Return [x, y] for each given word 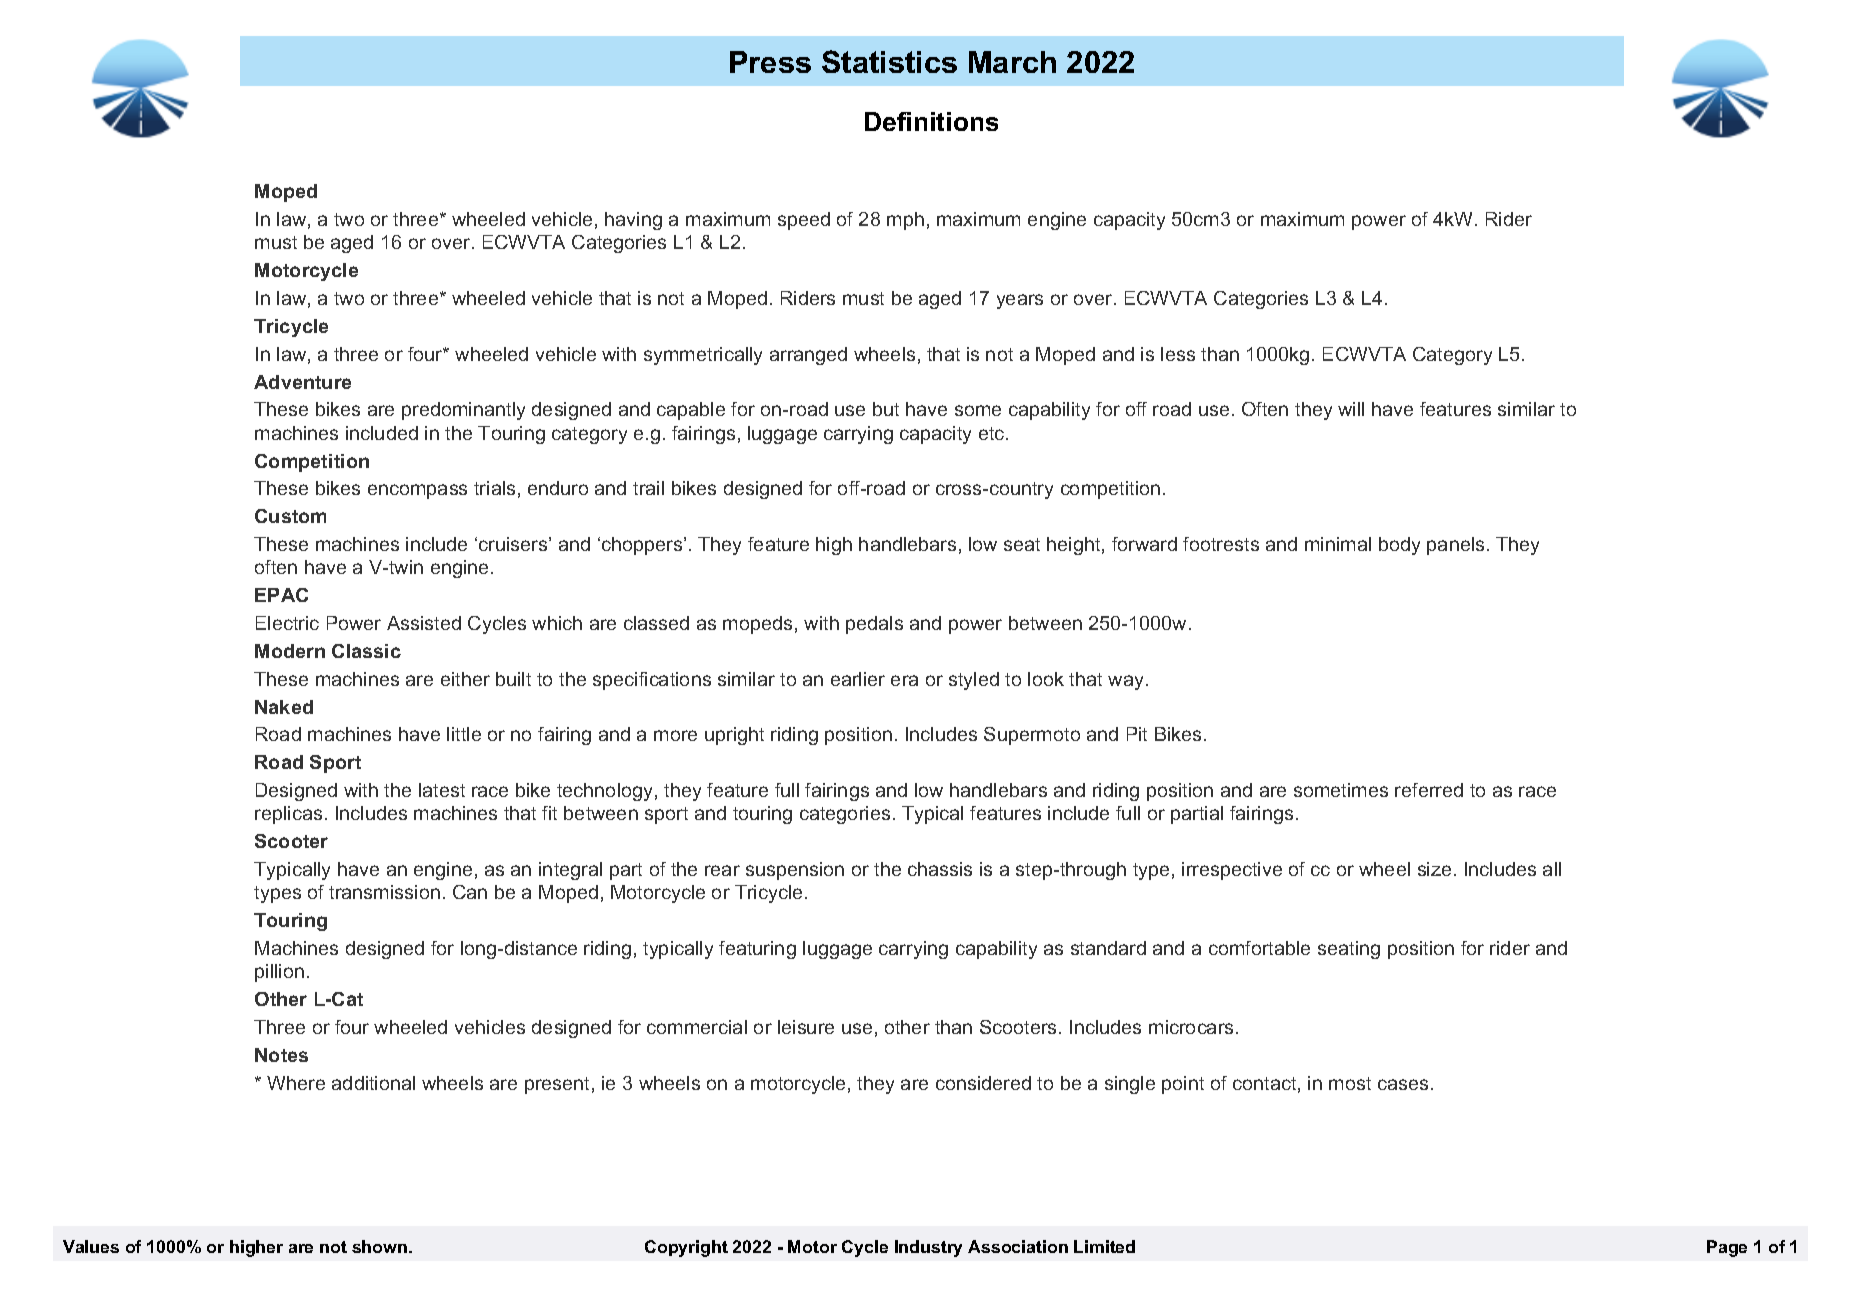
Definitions [931, 121]
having [633, 221]
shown [379, 1246]
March [1012, 62]
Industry [928, 1248]
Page [1727, 1248]
